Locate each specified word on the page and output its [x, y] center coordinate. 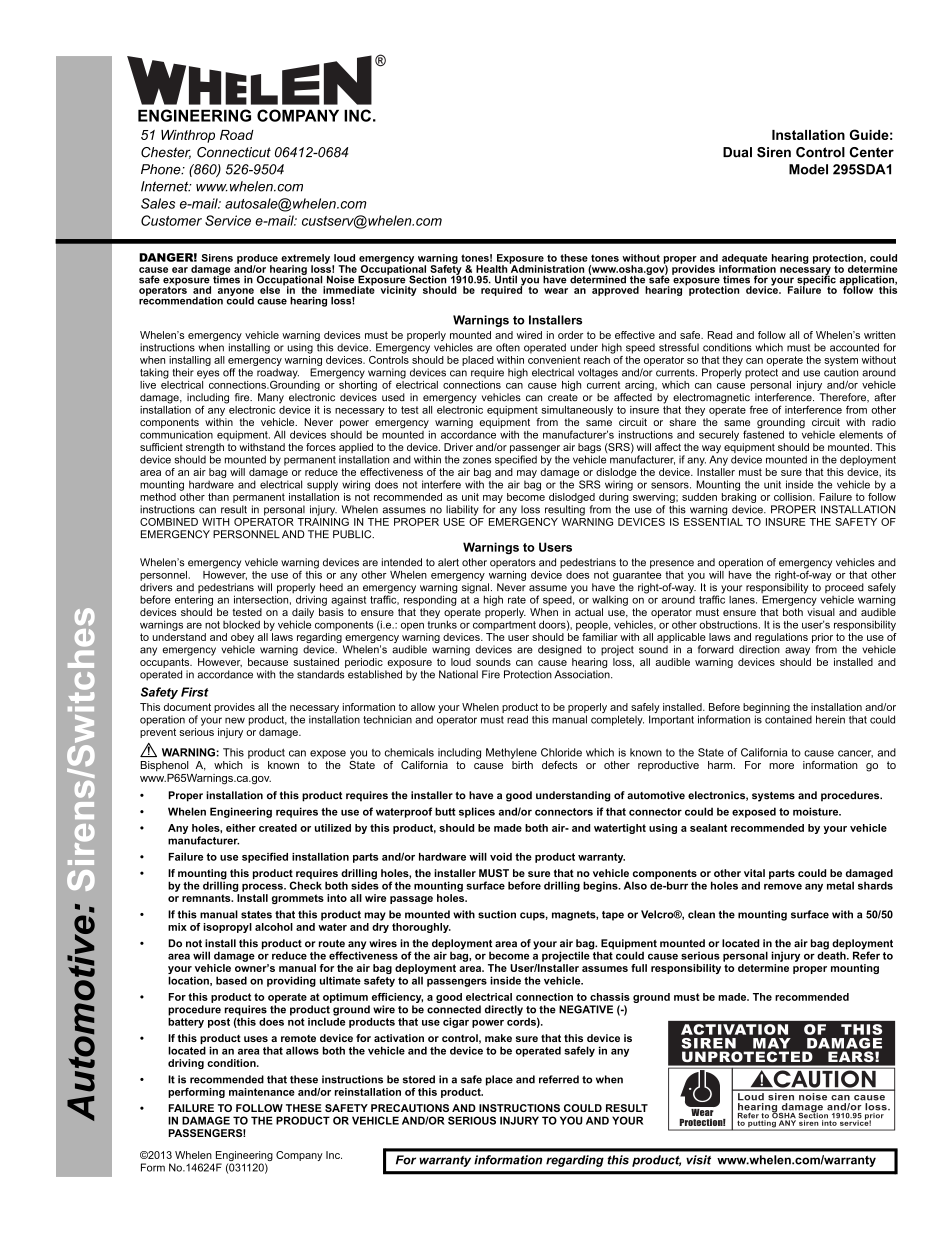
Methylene [511, 753]
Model [808, 169]
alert [448, 562]
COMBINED [169, 522]
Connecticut [234, 152]
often [508, 347]
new [235, 720]
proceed [844, 588]
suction [497, 914]
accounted [854, 347]
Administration [546, 268]
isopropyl [227, 928]
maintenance [262, 1092]
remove [783, 886]
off [229, 372]
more [781, 766]
